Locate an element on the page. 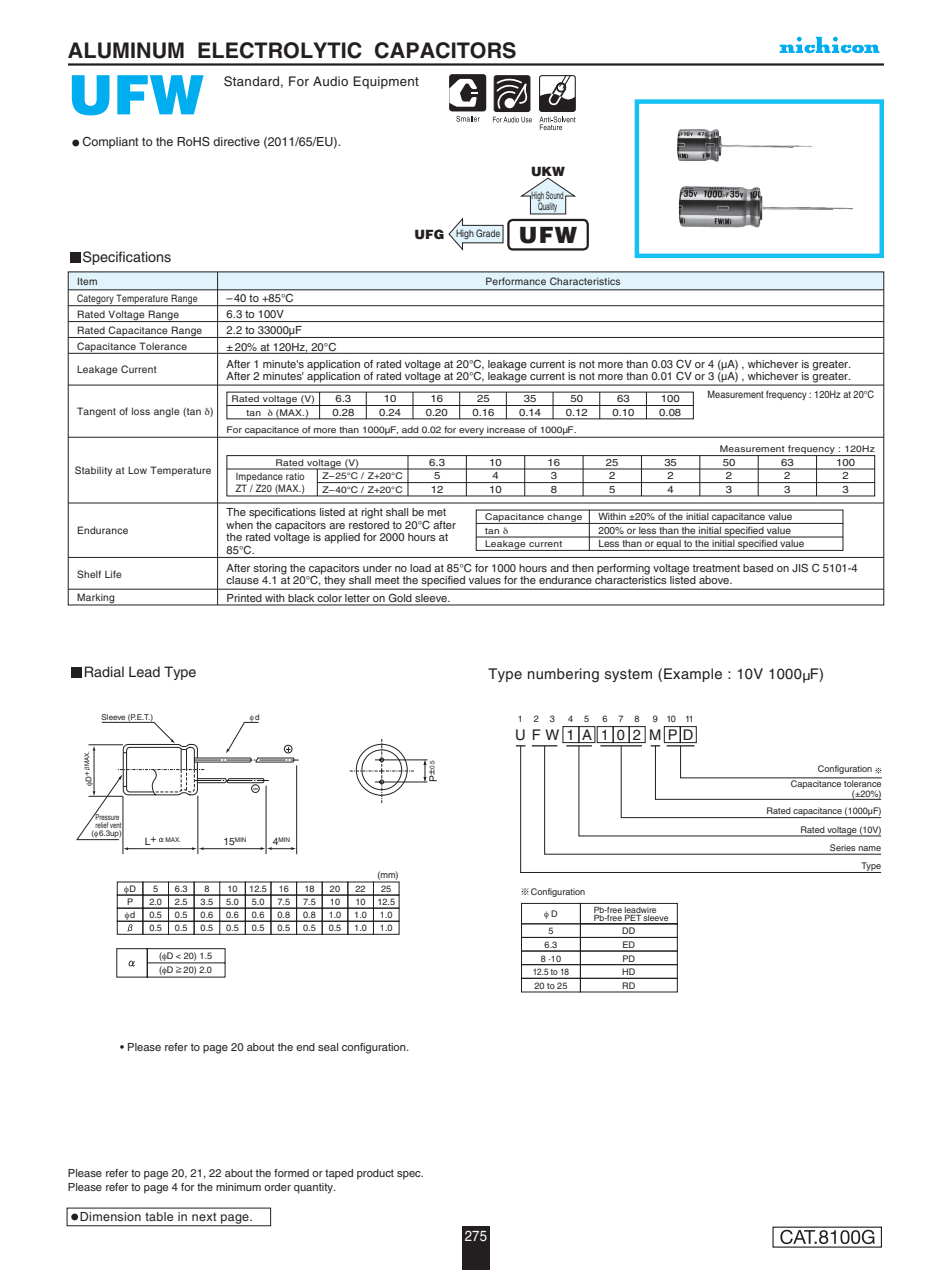 This document has width=952, height=1270. seal is located at coordinates (328, 1047).
